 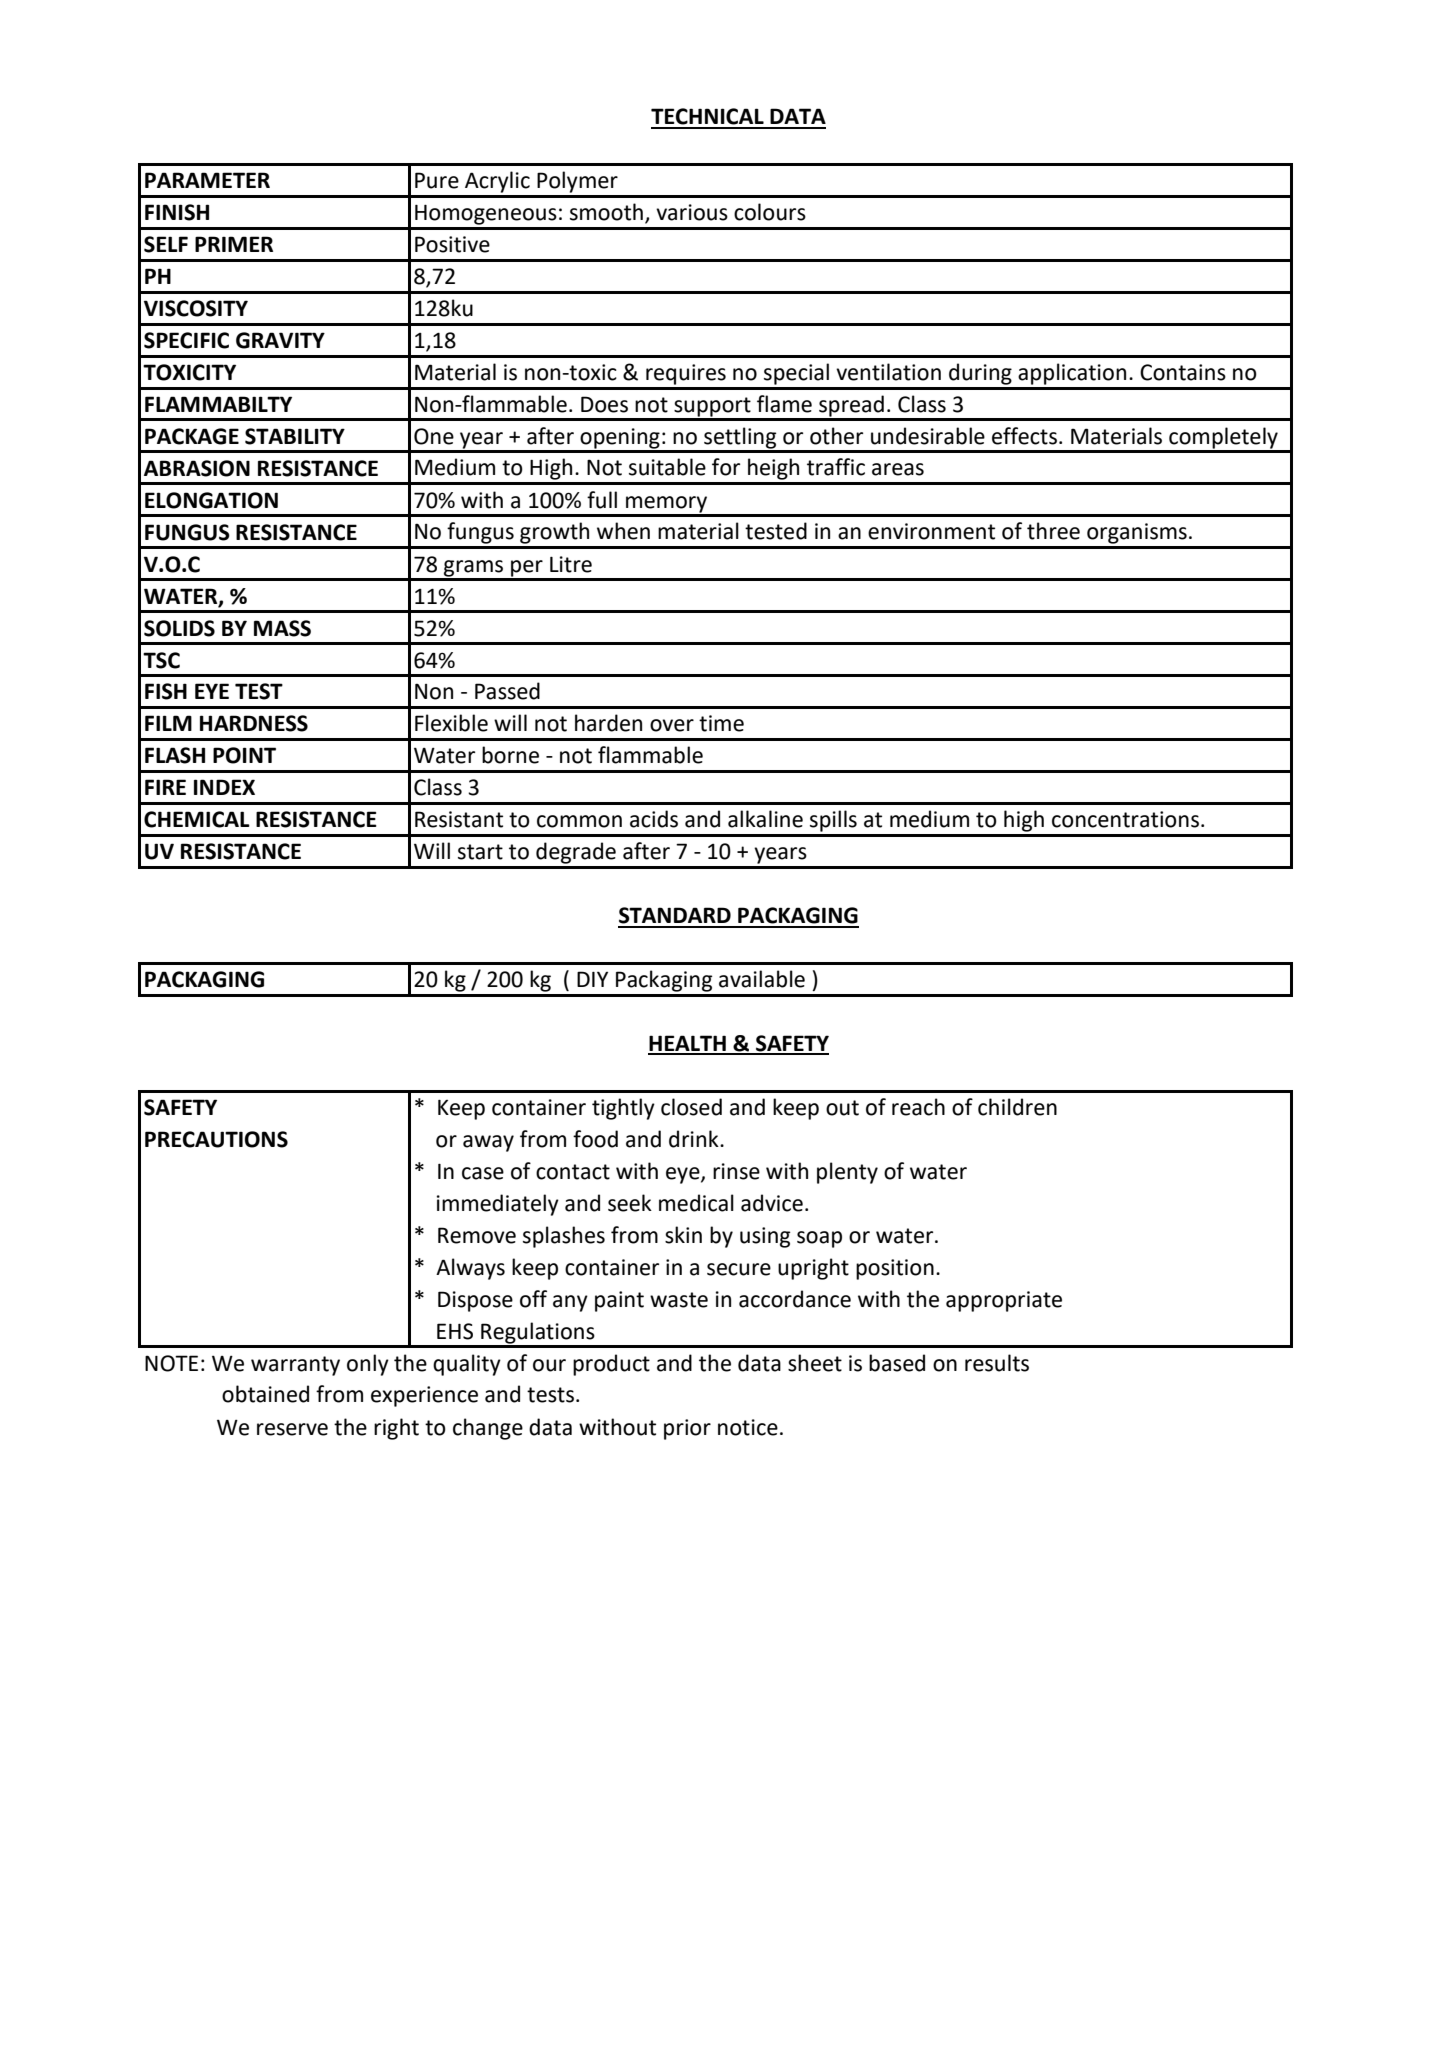 I want to click on Litre, so click(x=571, y=564).
